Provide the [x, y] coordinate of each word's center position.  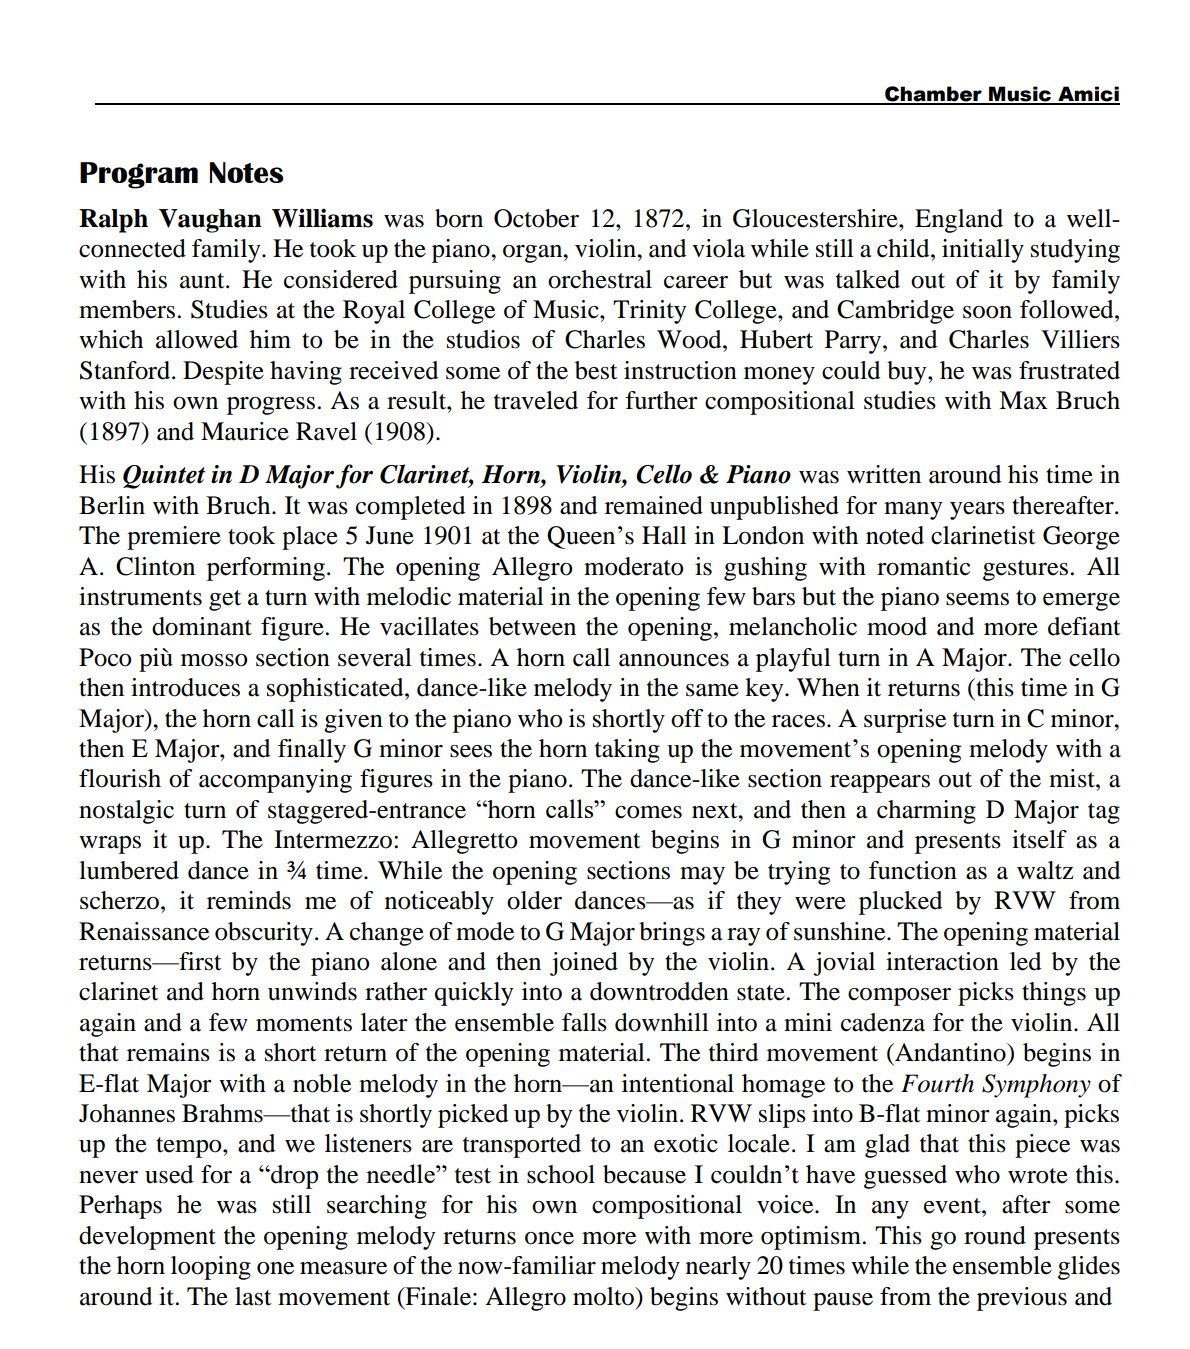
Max [1023, 400]
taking [627, 751]
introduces [185, 687]
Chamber [933, 95]
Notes [247, 172]
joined [584, 964]
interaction [942, 961]
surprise [905, 721]
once [549, 1238]
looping [211, 1268]
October [536, 218]
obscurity [264, 934]
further [661, 400]
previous [1022, 1299]
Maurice [245, 431]
